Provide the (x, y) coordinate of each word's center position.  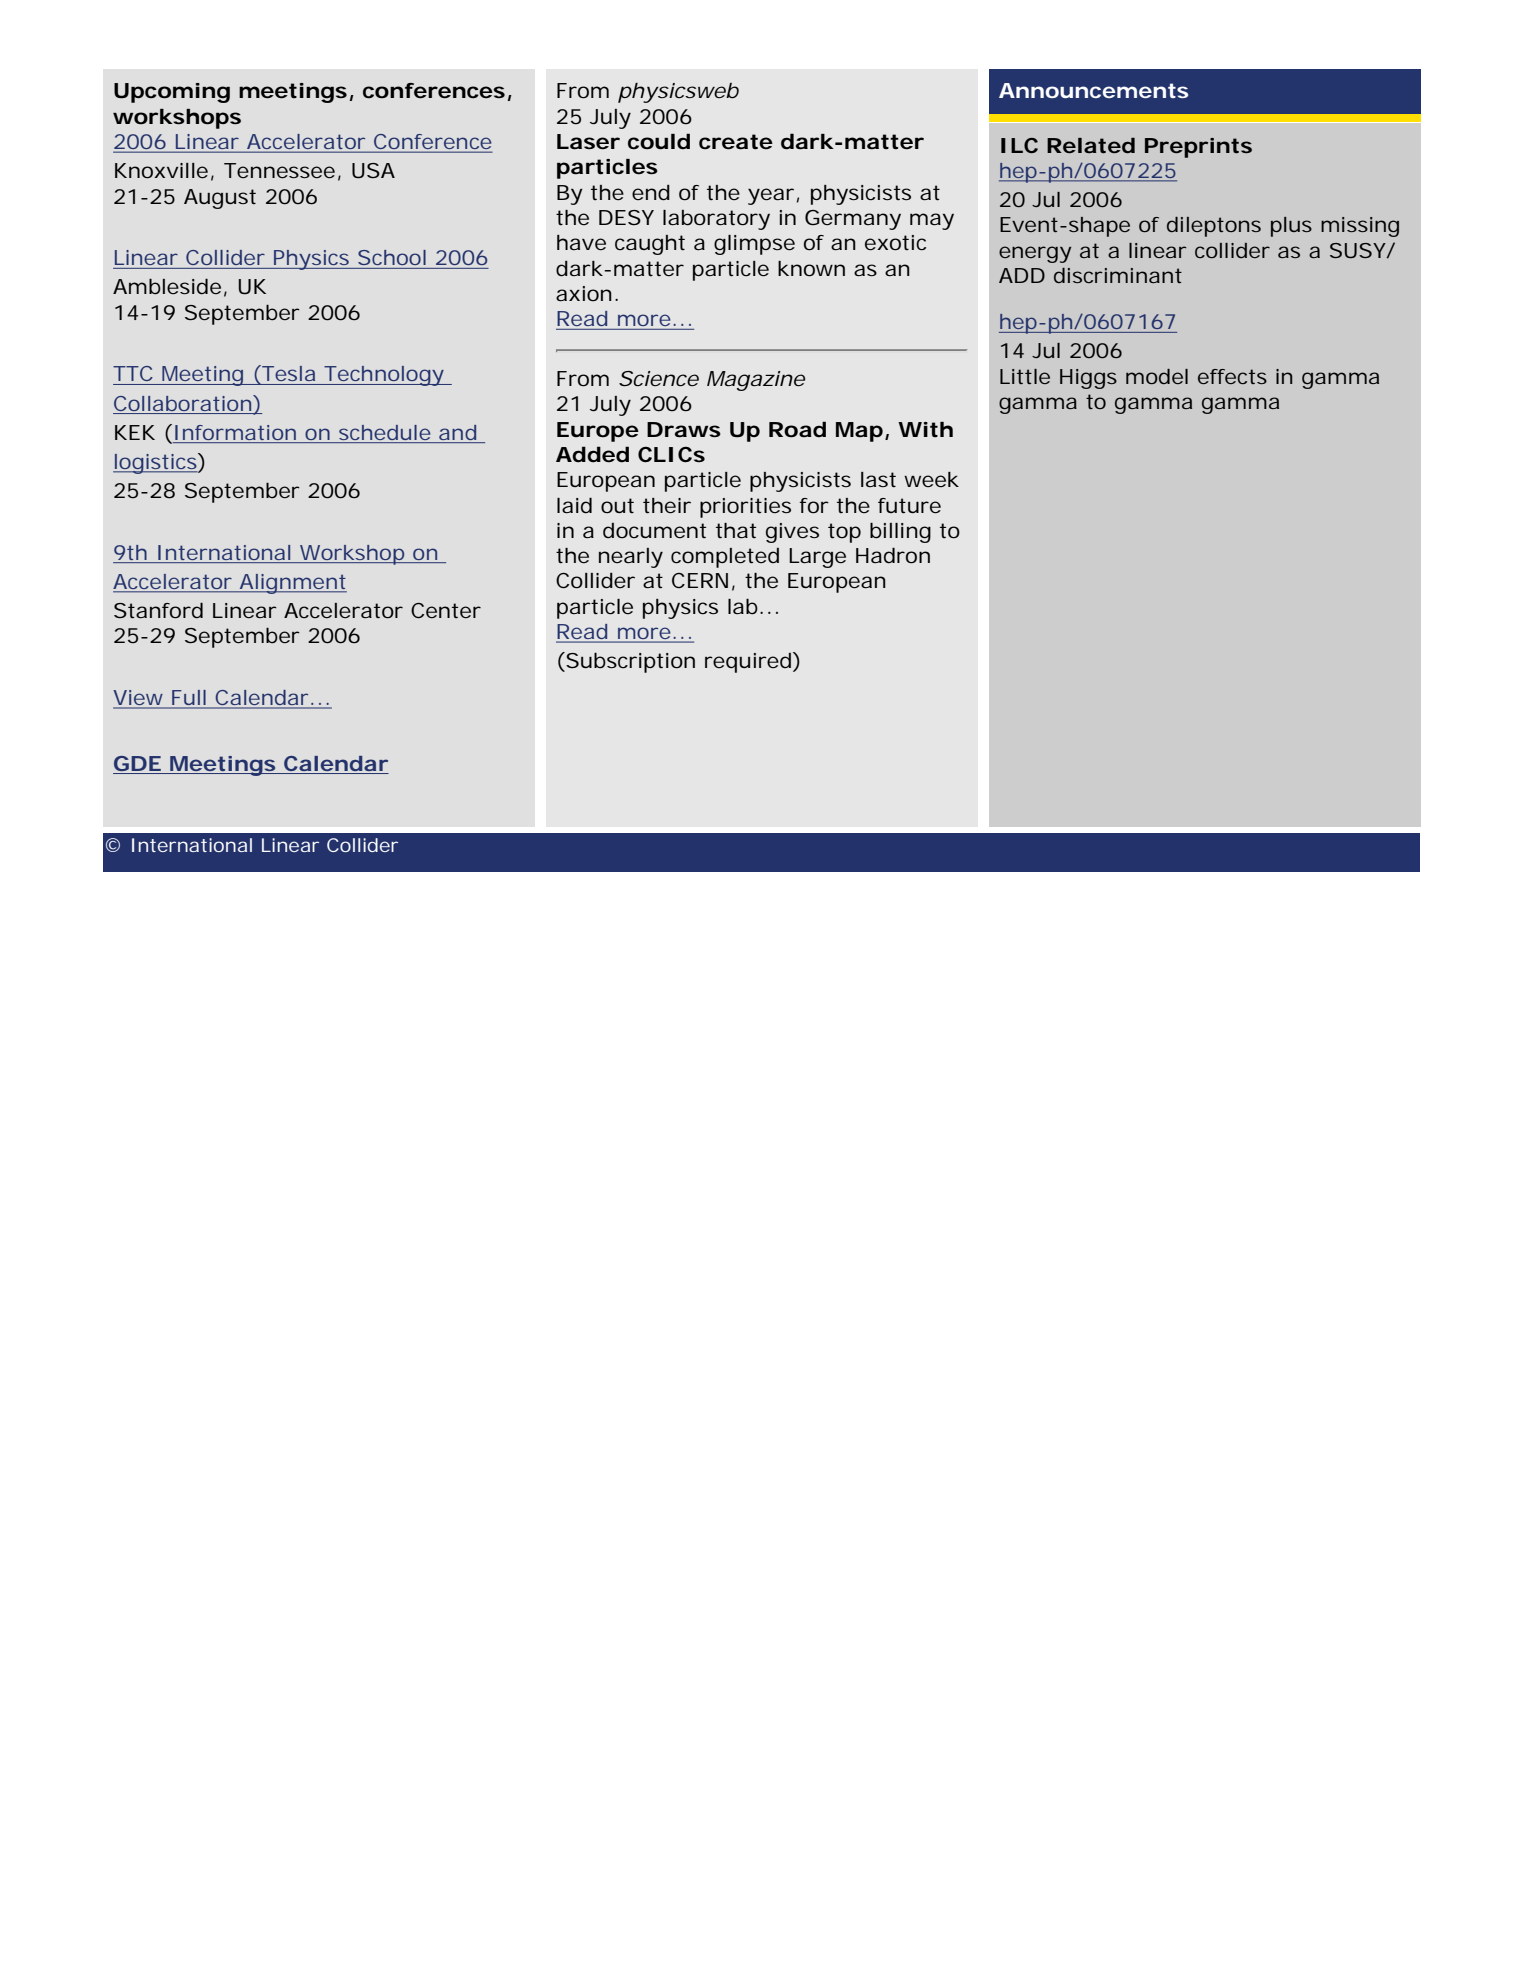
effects (1232, 376)
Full (189, 699)
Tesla (287, 374)
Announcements (1093, 90)
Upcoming (172, 93)
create (736, 142)
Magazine (756, 381)
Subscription (629, 662)
